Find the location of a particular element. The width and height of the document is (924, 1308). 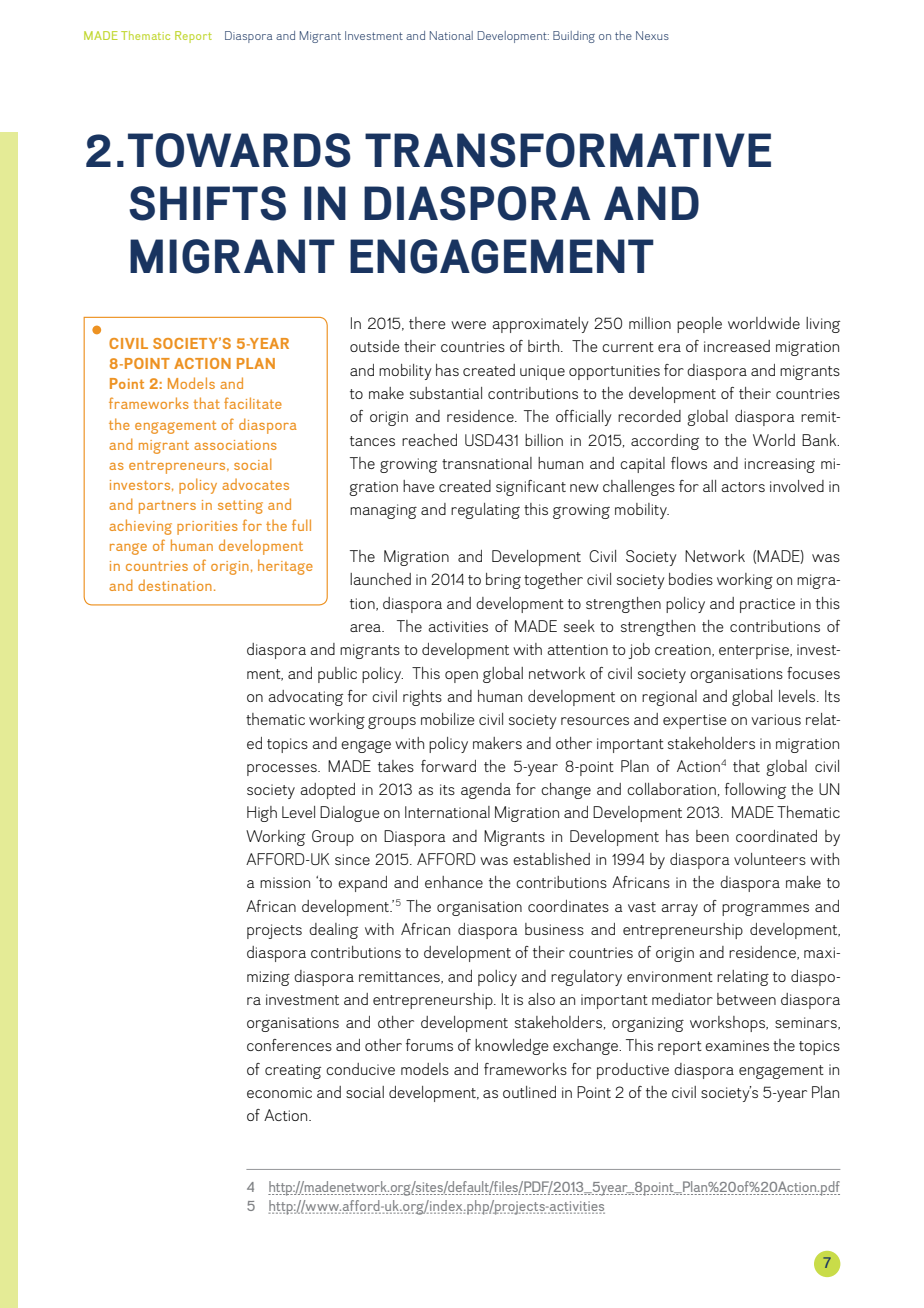

Nexus is located at coordinates (652, 35).
